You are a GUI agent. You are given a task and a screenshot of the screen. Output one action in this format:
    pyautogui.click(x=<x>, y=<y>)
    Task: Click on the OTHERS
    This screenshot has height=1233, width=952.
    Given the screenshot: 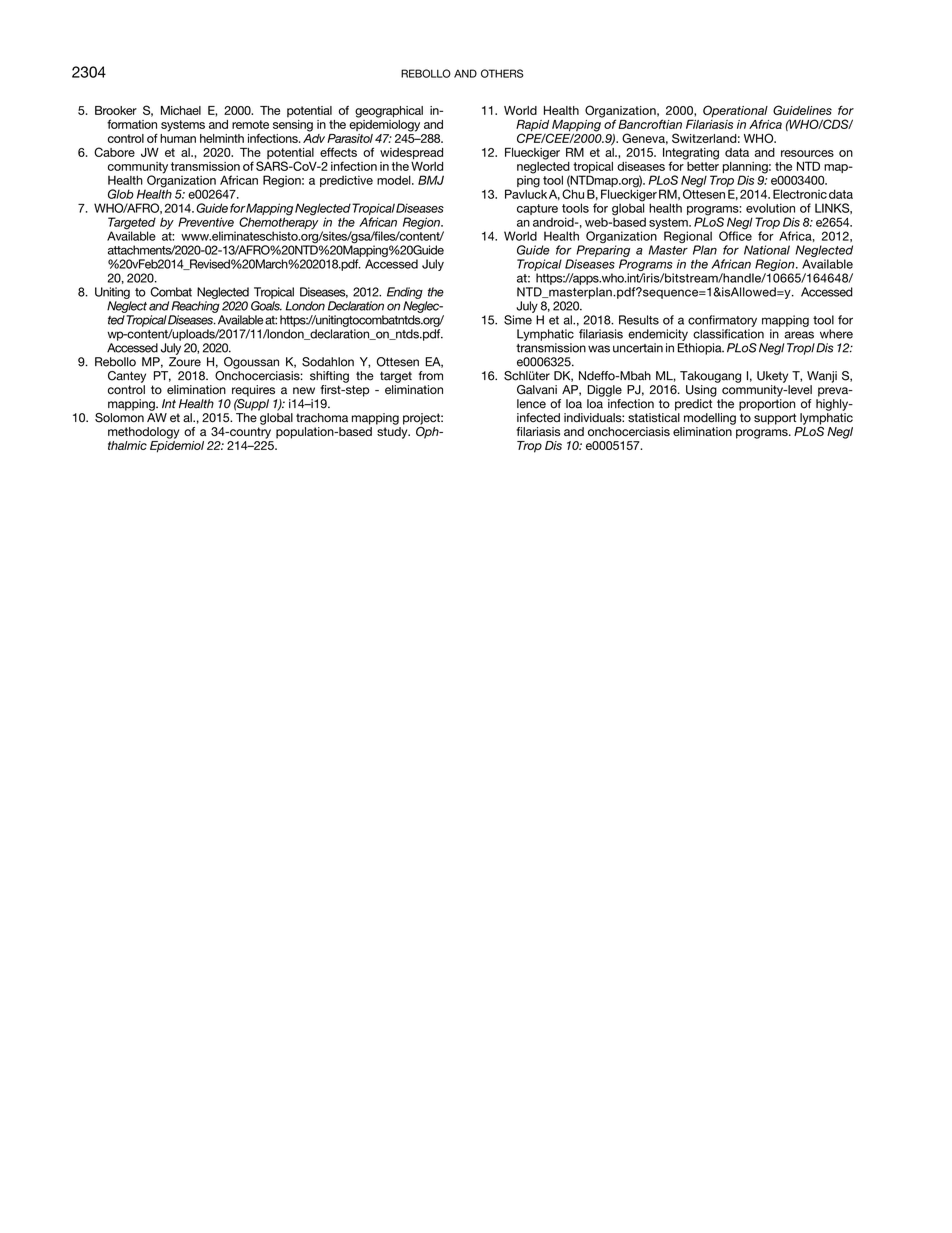 What is the action you would take?
    pyautogui.click(x=502, y=73)
